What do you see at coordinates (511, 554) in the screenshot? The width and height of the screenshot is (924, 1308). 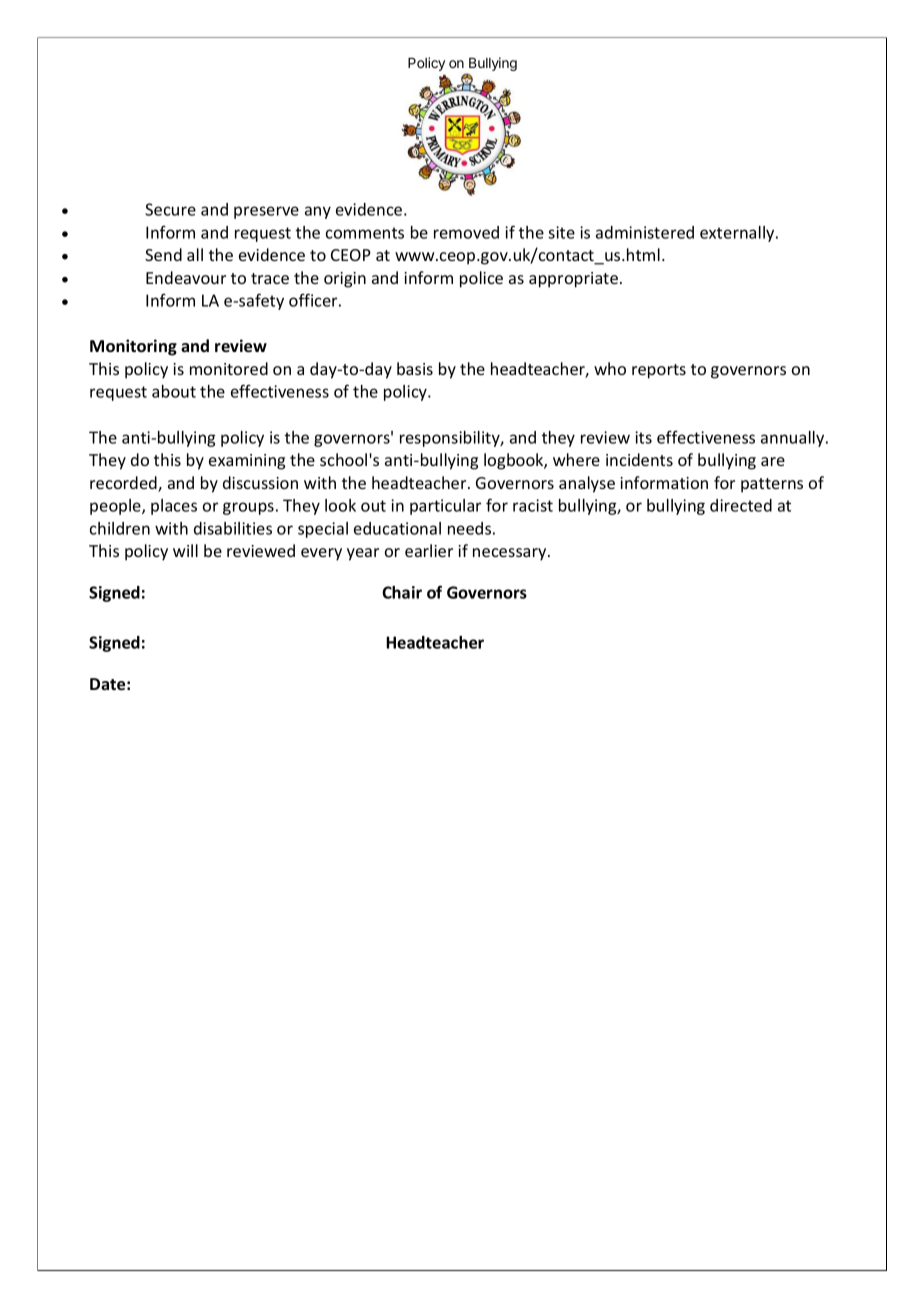 I see `necessary` at bounding box center [511, 554].
